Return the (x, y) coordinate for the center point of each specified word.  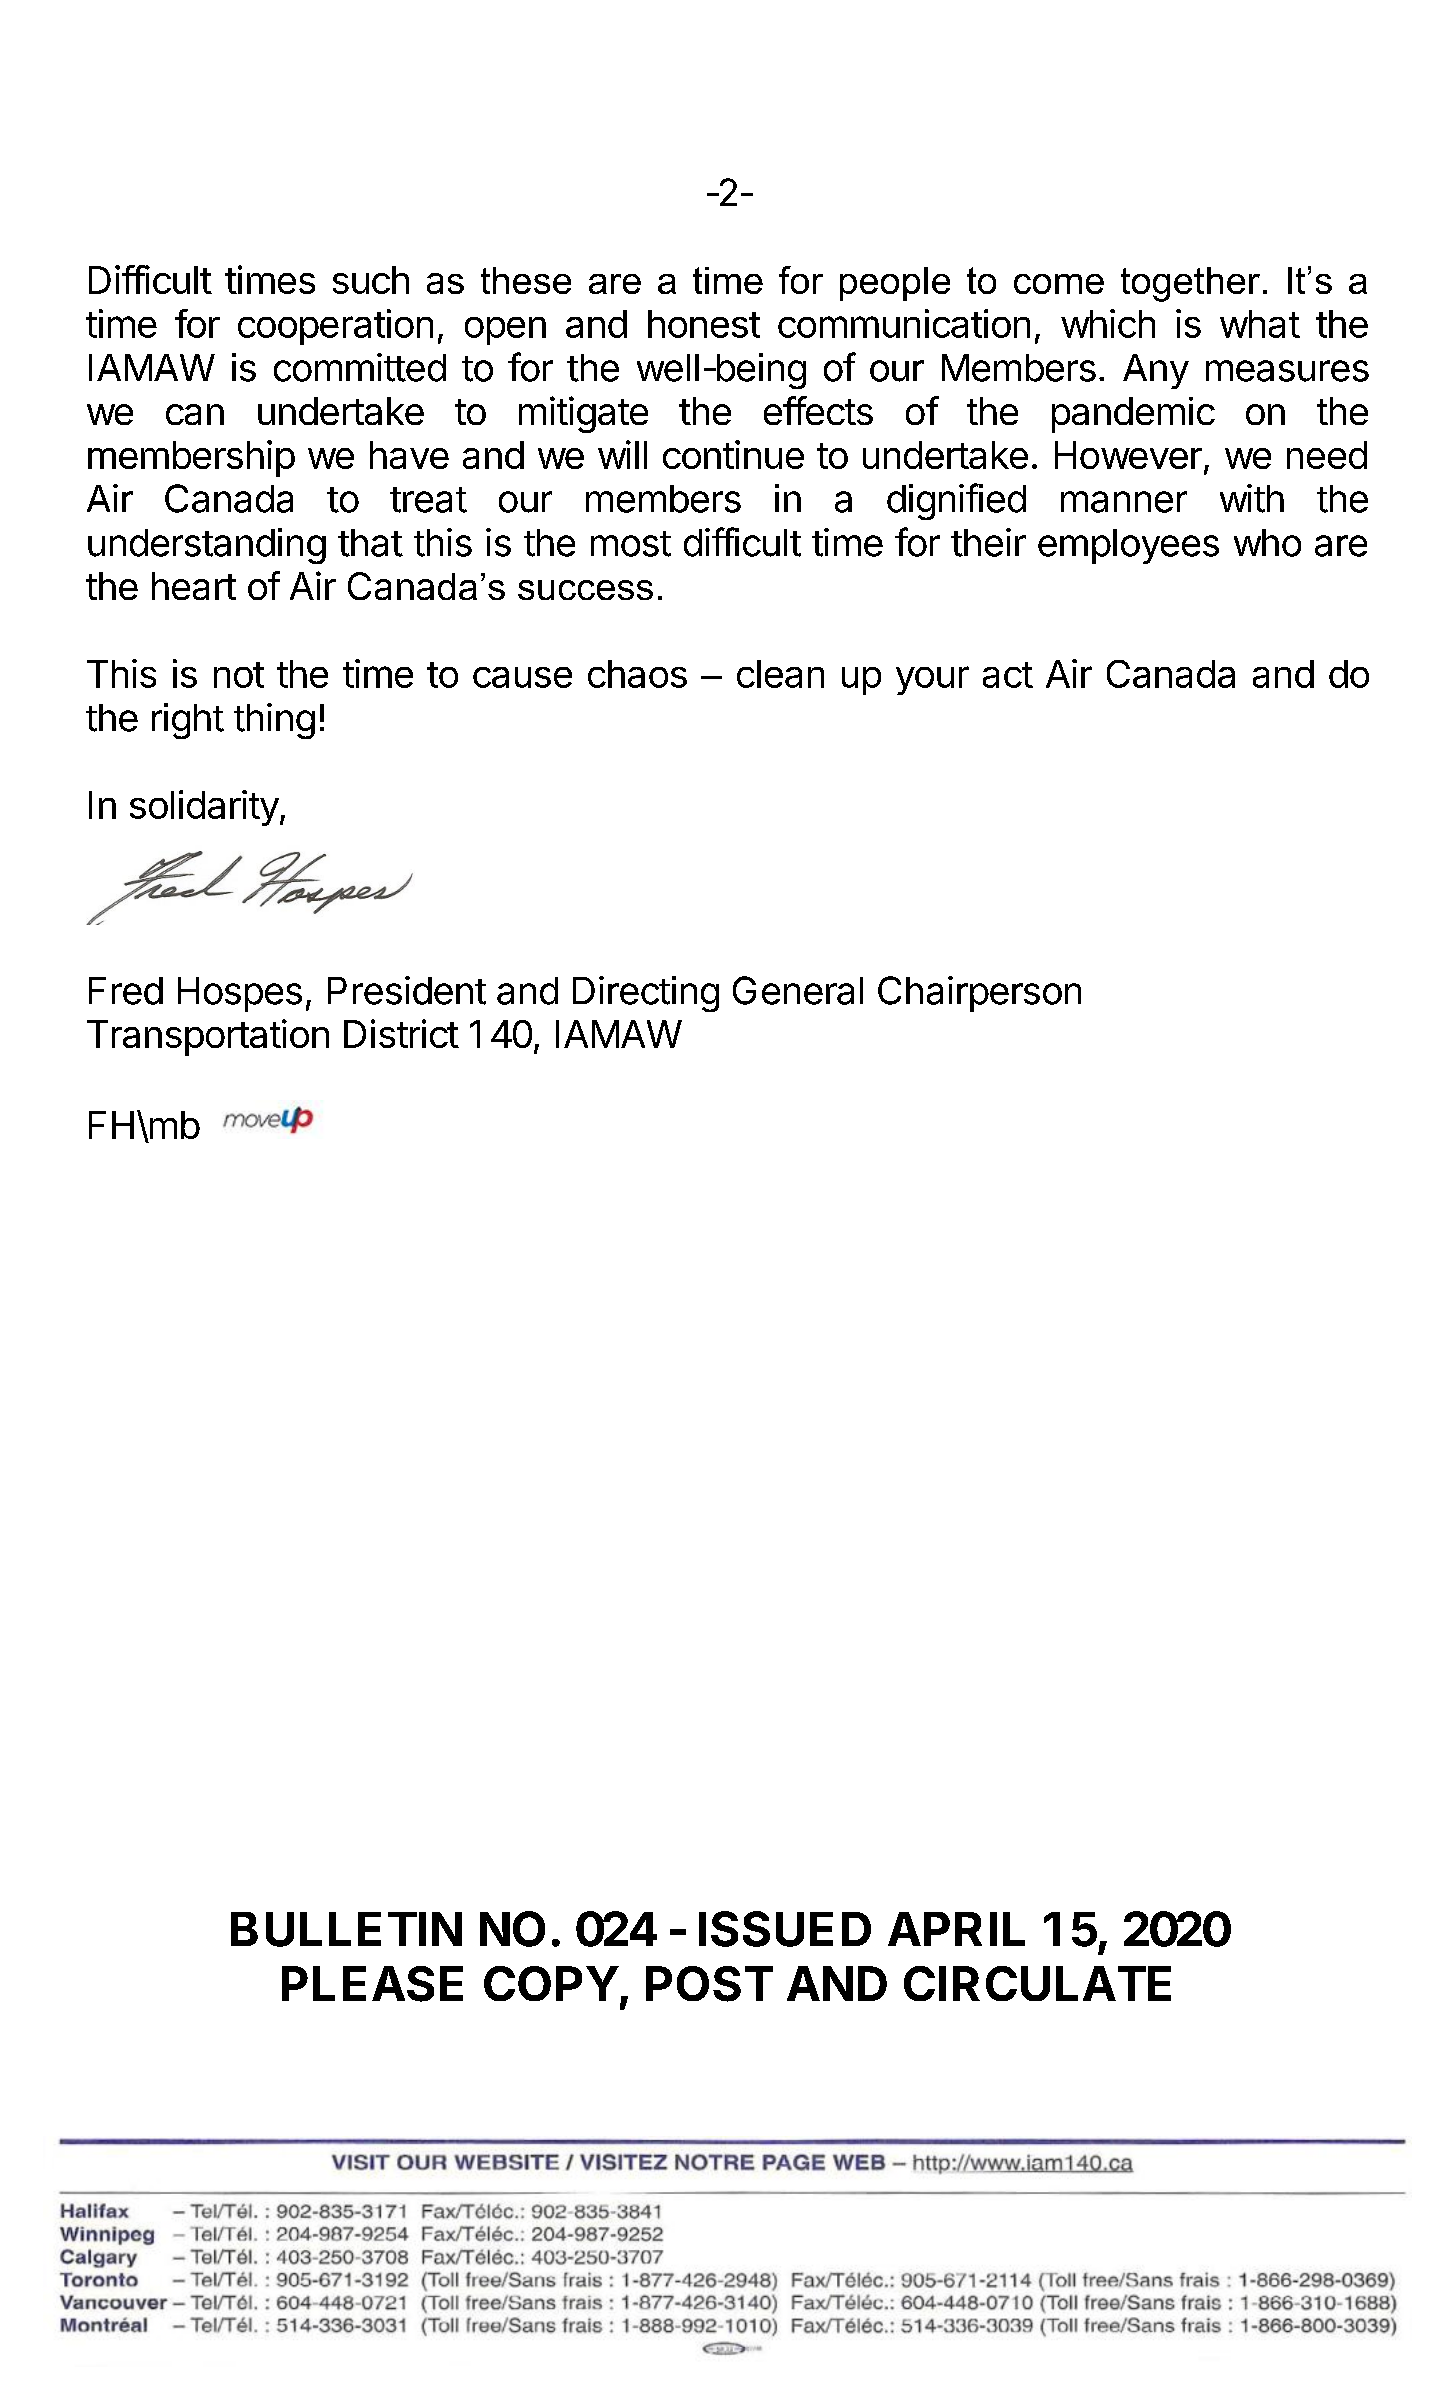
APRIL (956, 1929)
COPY (551, 1983)
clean (780, 674)
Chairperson (979, 994)
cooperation (335, 327)
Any (1156, 371)
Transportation (208, 1037)
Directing (646, 994)
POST (709, 1984)
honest (704, 324)
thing (274, 721)
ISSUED (785, 1929)
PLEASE (372, 1984)
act (1008, 675)
